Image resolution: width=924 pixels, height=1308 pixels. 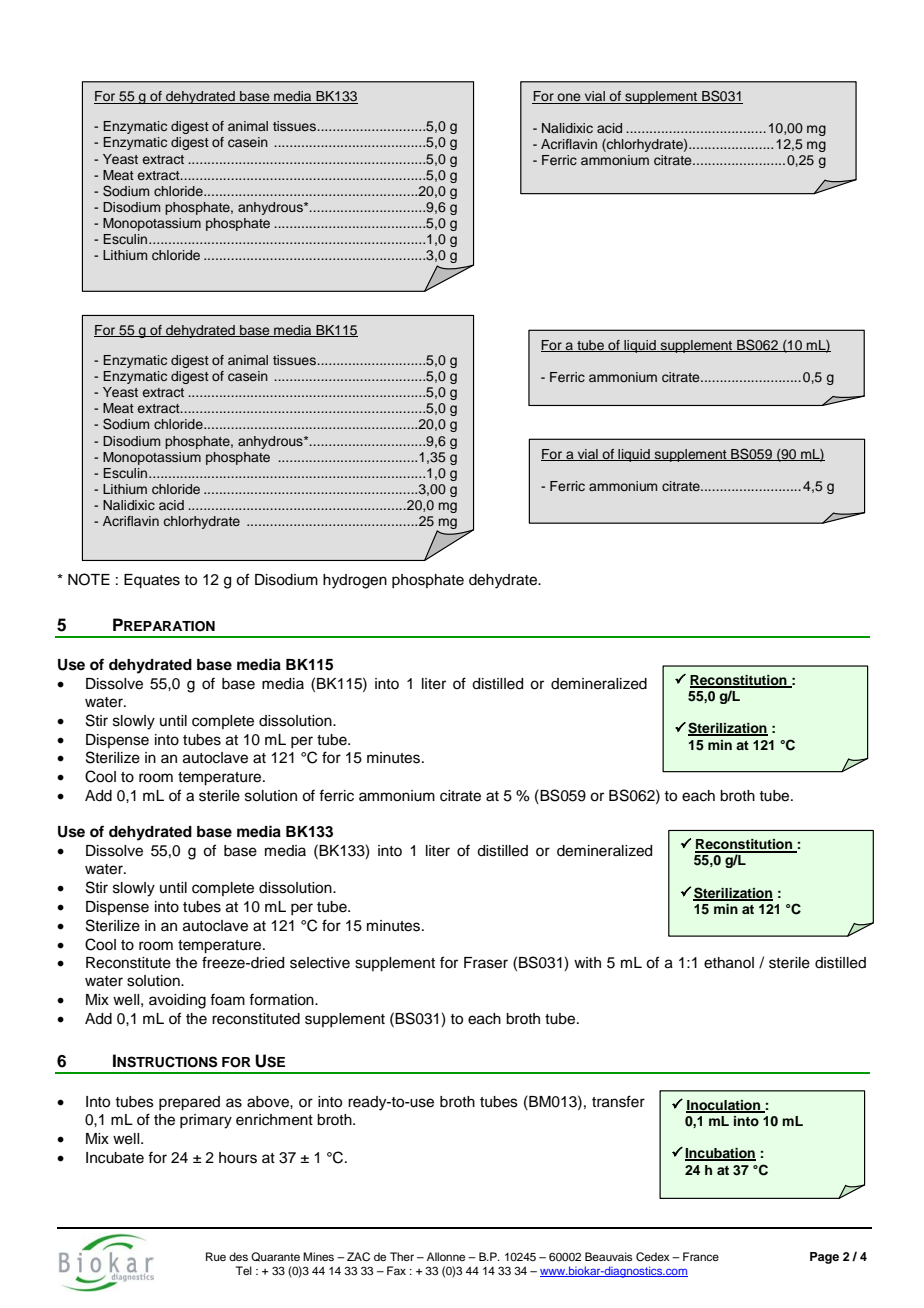 I want to click on Equates, so click(x=152, y=581).
